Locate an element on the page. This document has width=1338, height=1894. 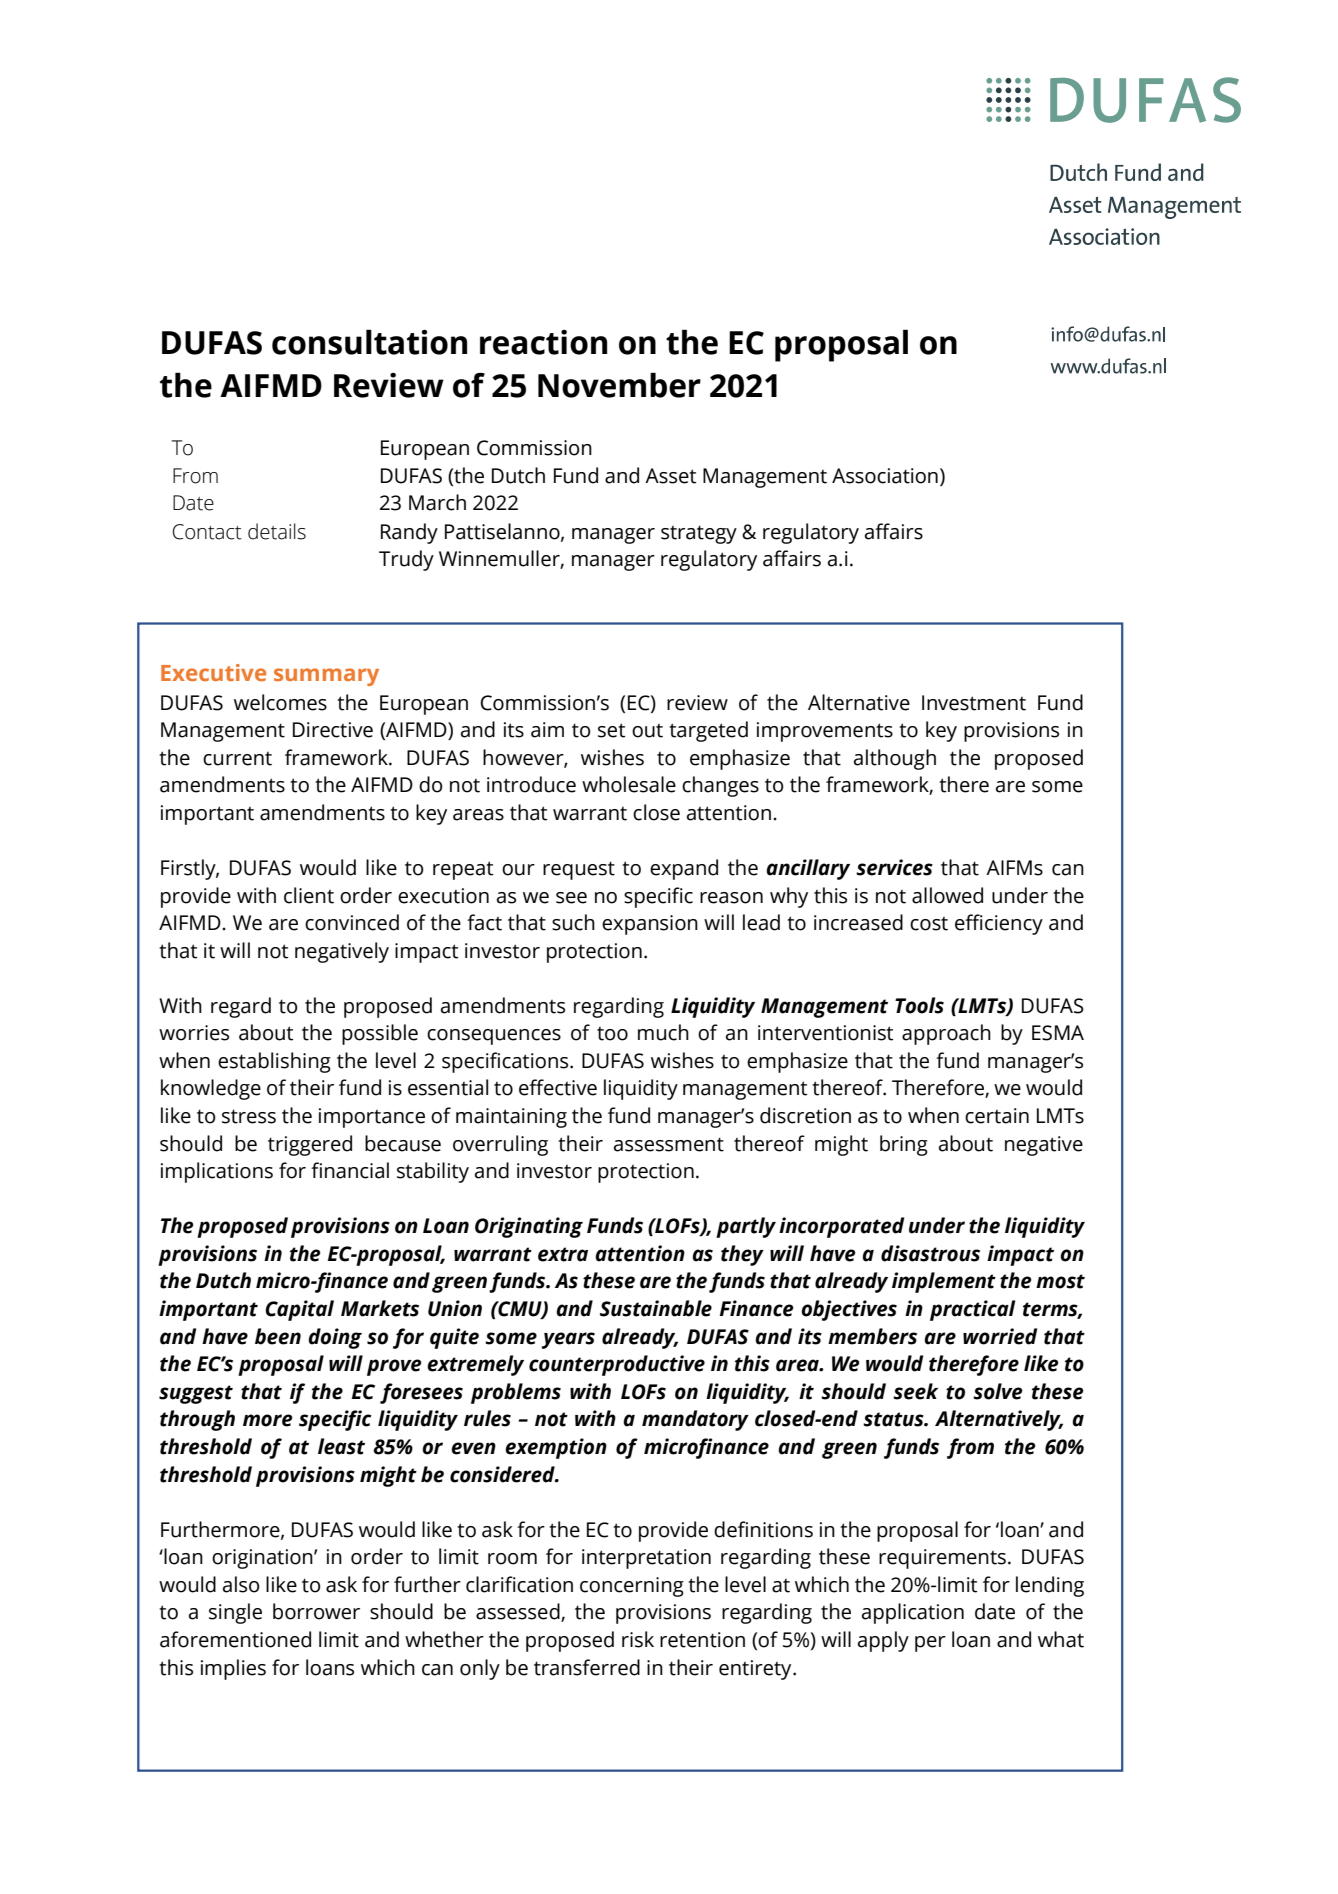
Association is located at coordinates (885, 476).
